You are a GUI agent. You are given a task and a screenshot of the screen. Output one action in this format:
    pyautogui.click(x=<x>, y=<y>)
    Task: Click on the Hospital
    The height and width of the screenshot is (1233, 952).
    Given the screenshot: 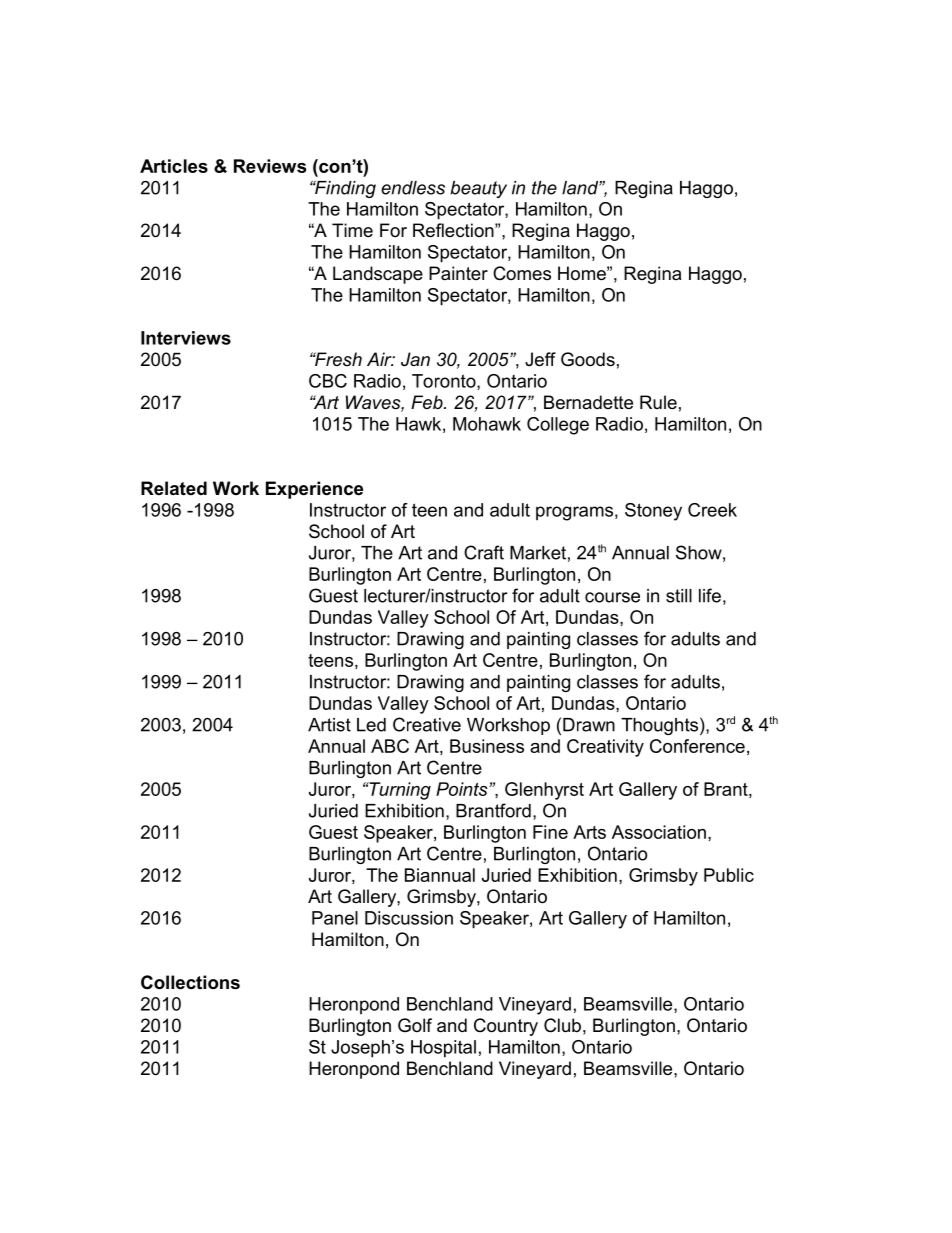 What is the action you would take?
    pyautogui.click(x=443, y=1049)
